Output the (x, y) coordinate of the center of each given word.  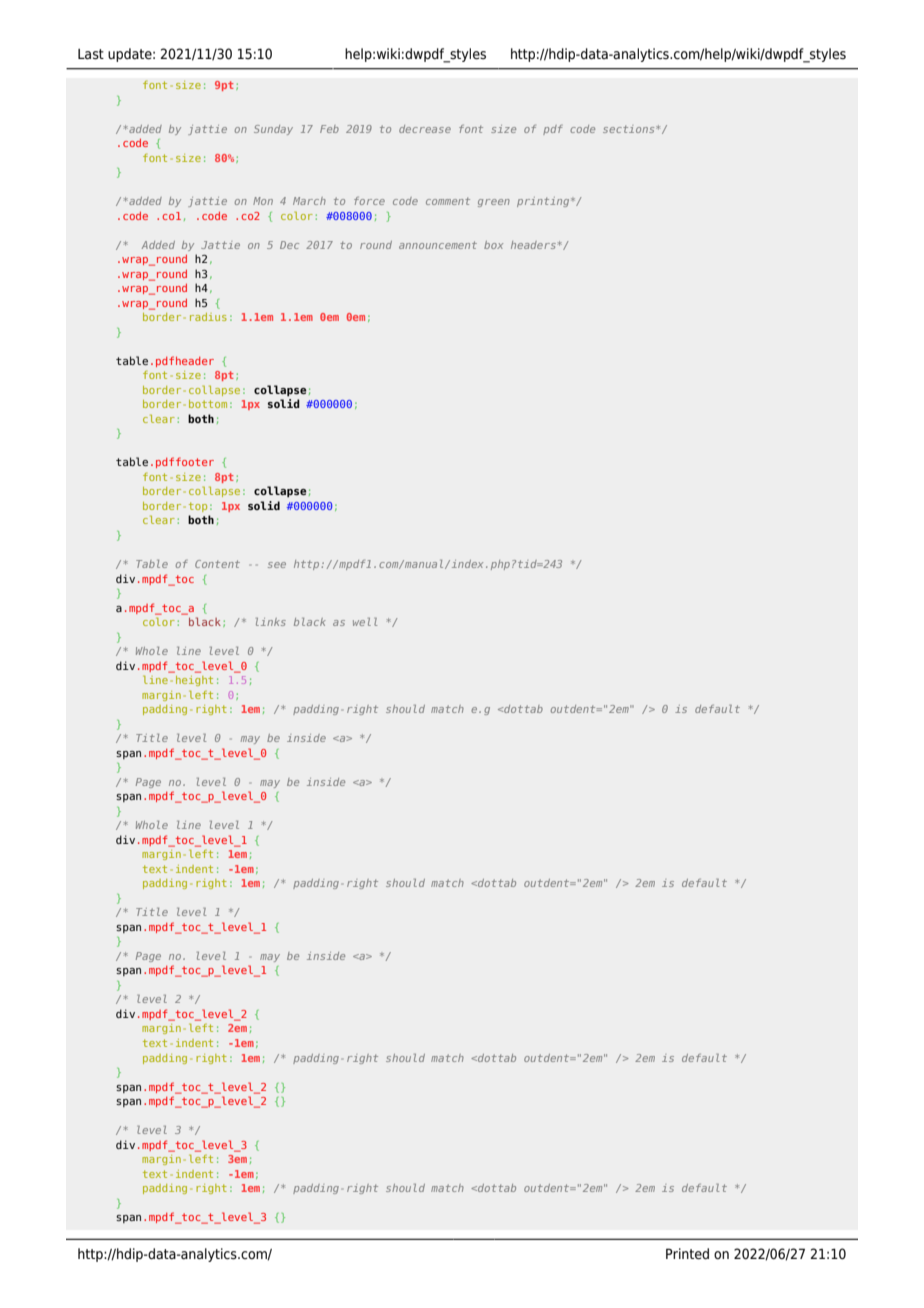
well (365, 622)
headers (533, 245)
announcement (438, 245)
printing (544, 202)
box (493, 245)
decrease (425, 129)
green (494, 203)
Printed (687, 1254)
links (271, 622)
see (277, 565)
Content (217, 564)
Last (91, 54)
